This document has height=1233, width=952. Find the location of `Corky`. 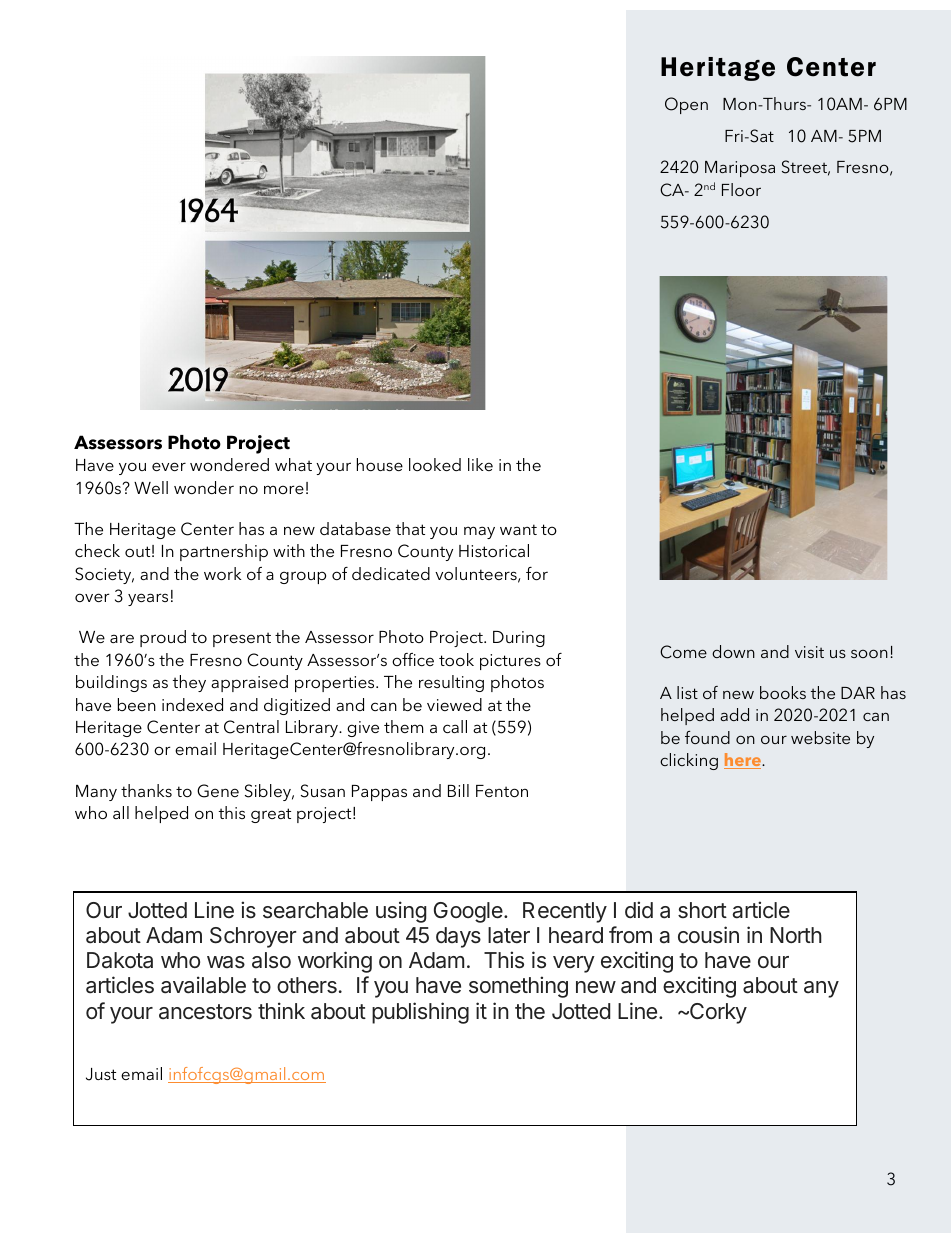

Corky is located at coordinates (717, 1013).
